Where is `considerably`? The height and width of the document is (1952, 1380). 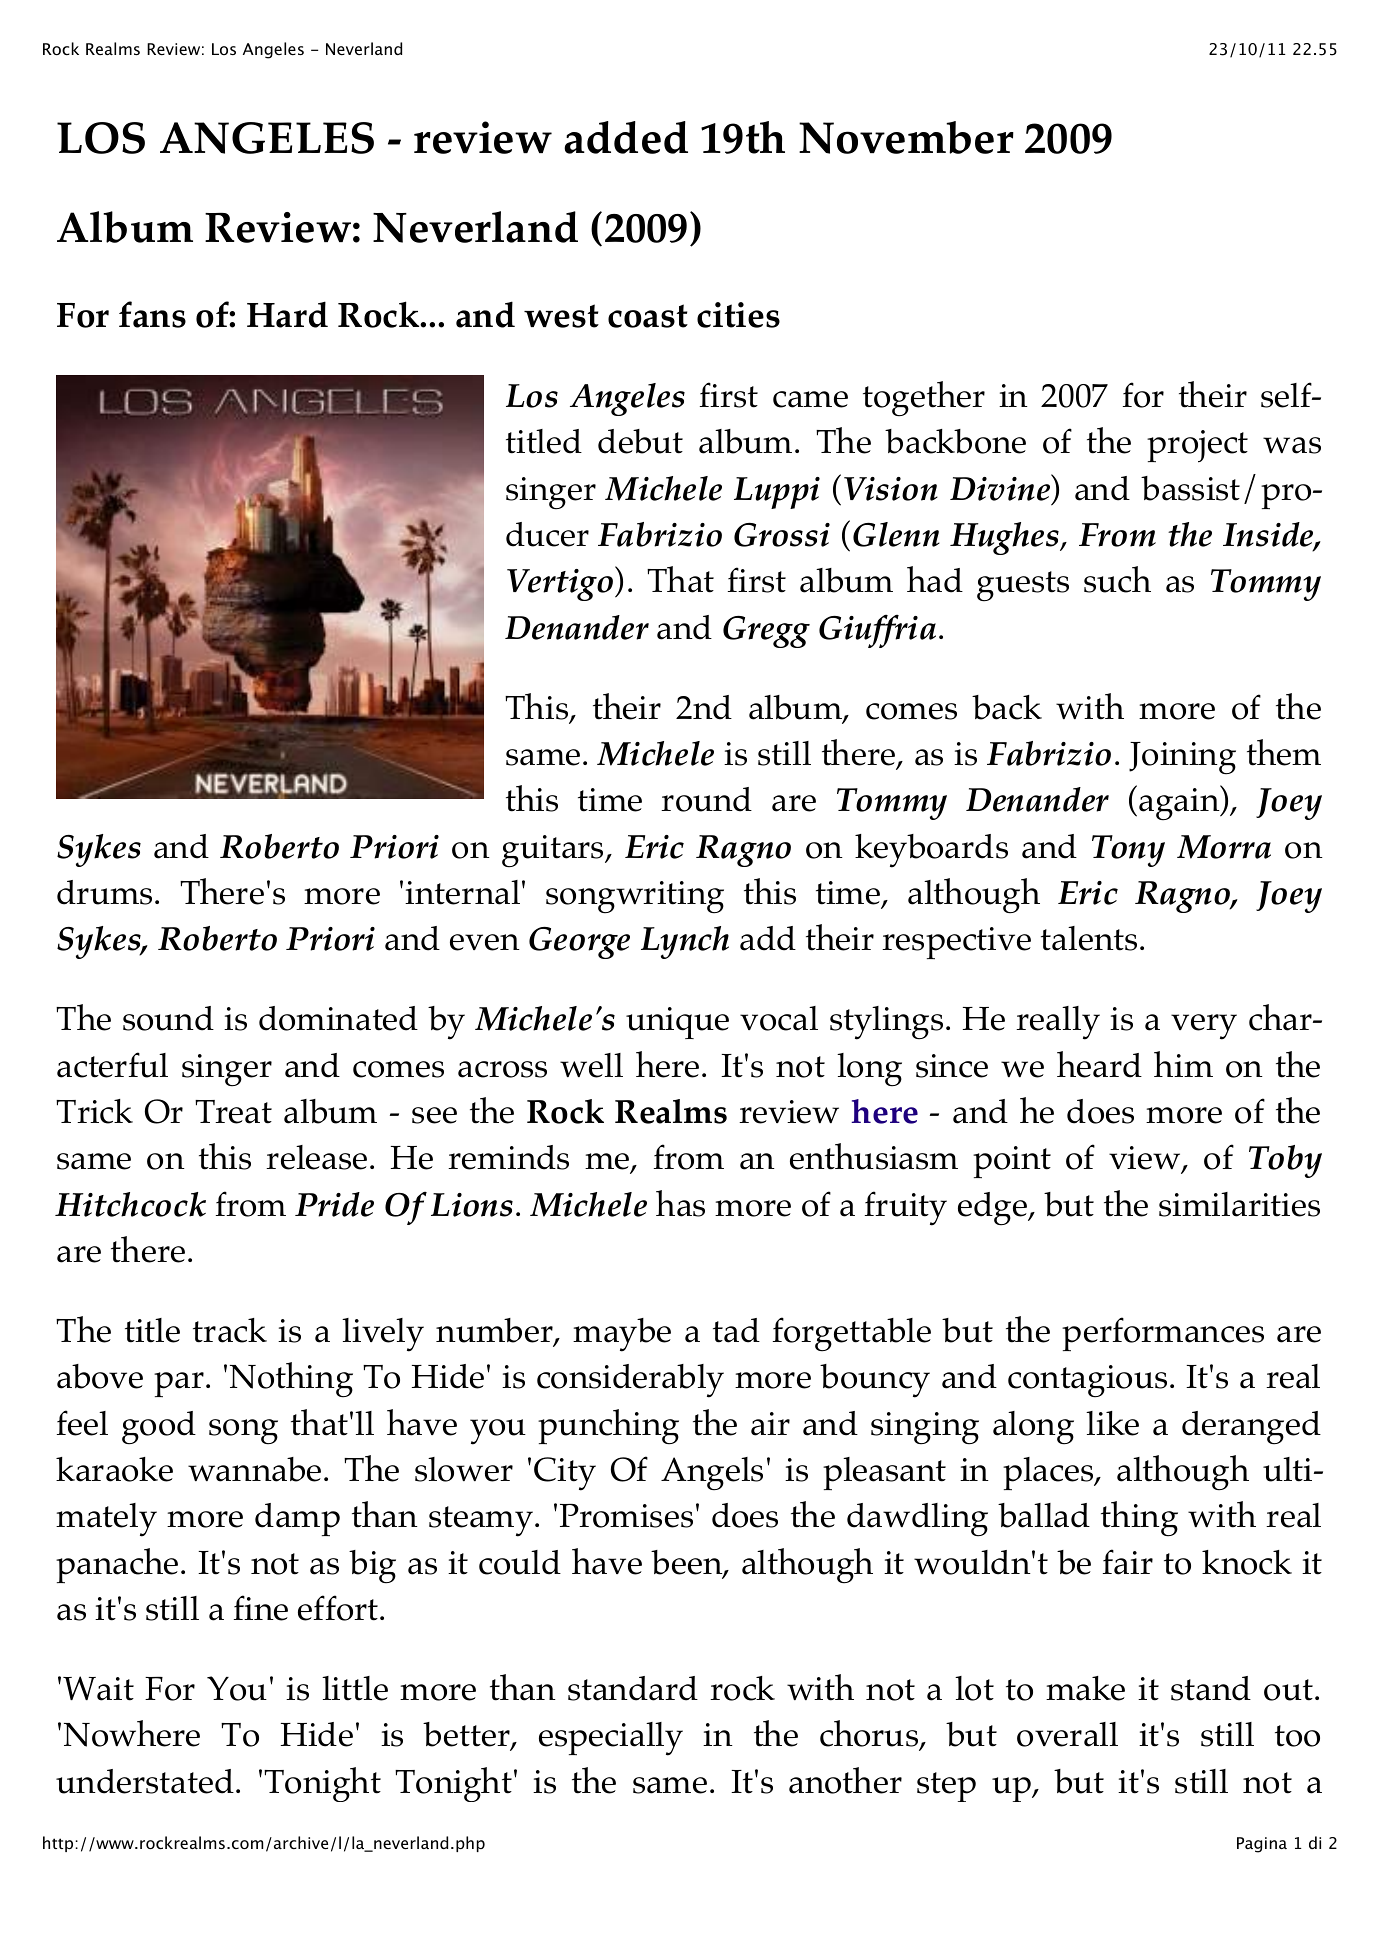
considerably is located at coordinates (630, 1381).
